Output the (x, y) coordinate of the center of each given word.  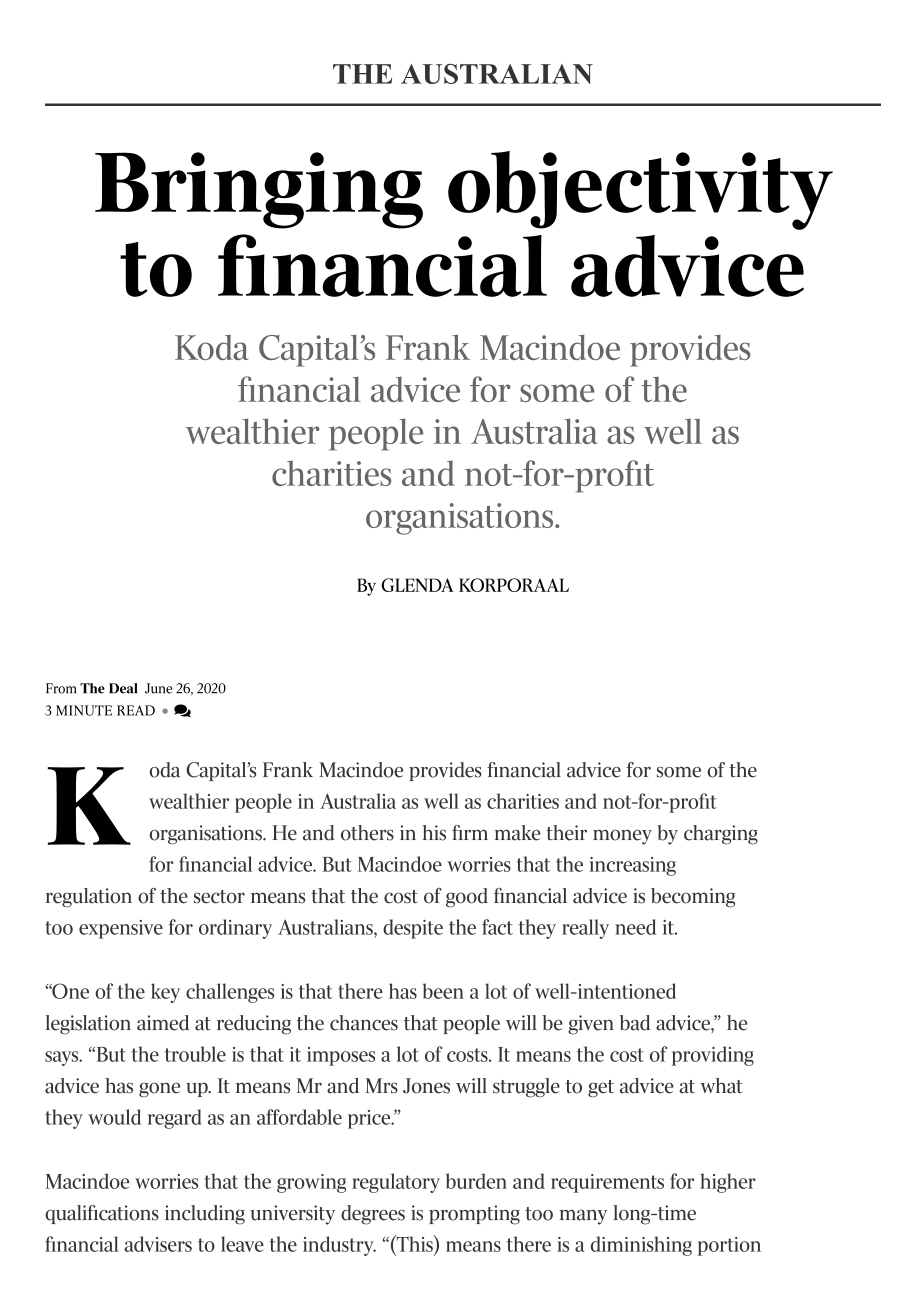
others (367, 833)
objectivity (640, 190)
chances (364, 1023)
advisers (158, 1244)
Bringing (259, 190)
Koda (211, 347)
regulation (88, 897)
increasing (633, 866)
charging (721, 835)
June (158, 688)
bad (635, 1023)
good (467, 897)
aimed (163, 1023)
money (622, 837)
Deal (123, 688)
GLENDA (417, 585)
